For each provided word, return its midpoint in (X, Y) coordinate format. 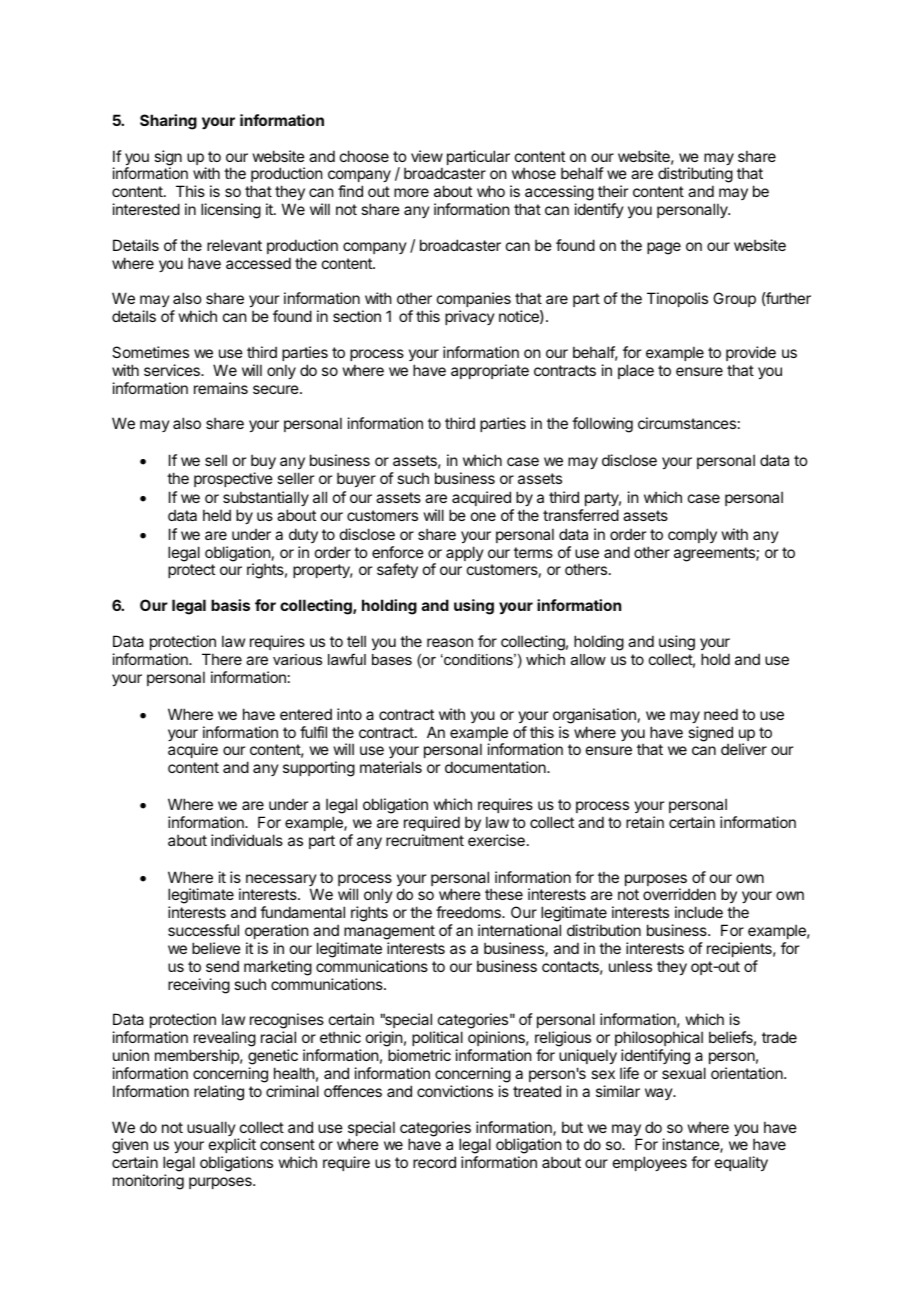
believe (216, 948)
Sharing (168, 122)
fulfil (313, 732)
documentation (496, 767)
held (217, 515)
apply (465, 553)
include (699, 912)
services (173, 370)
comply (692, 535)
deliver (744, 749)
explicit (232, 1147)
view (427, 156)
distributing (695, 176)
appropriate (490, 371)
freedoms (469, 912)
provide (751, 353)
